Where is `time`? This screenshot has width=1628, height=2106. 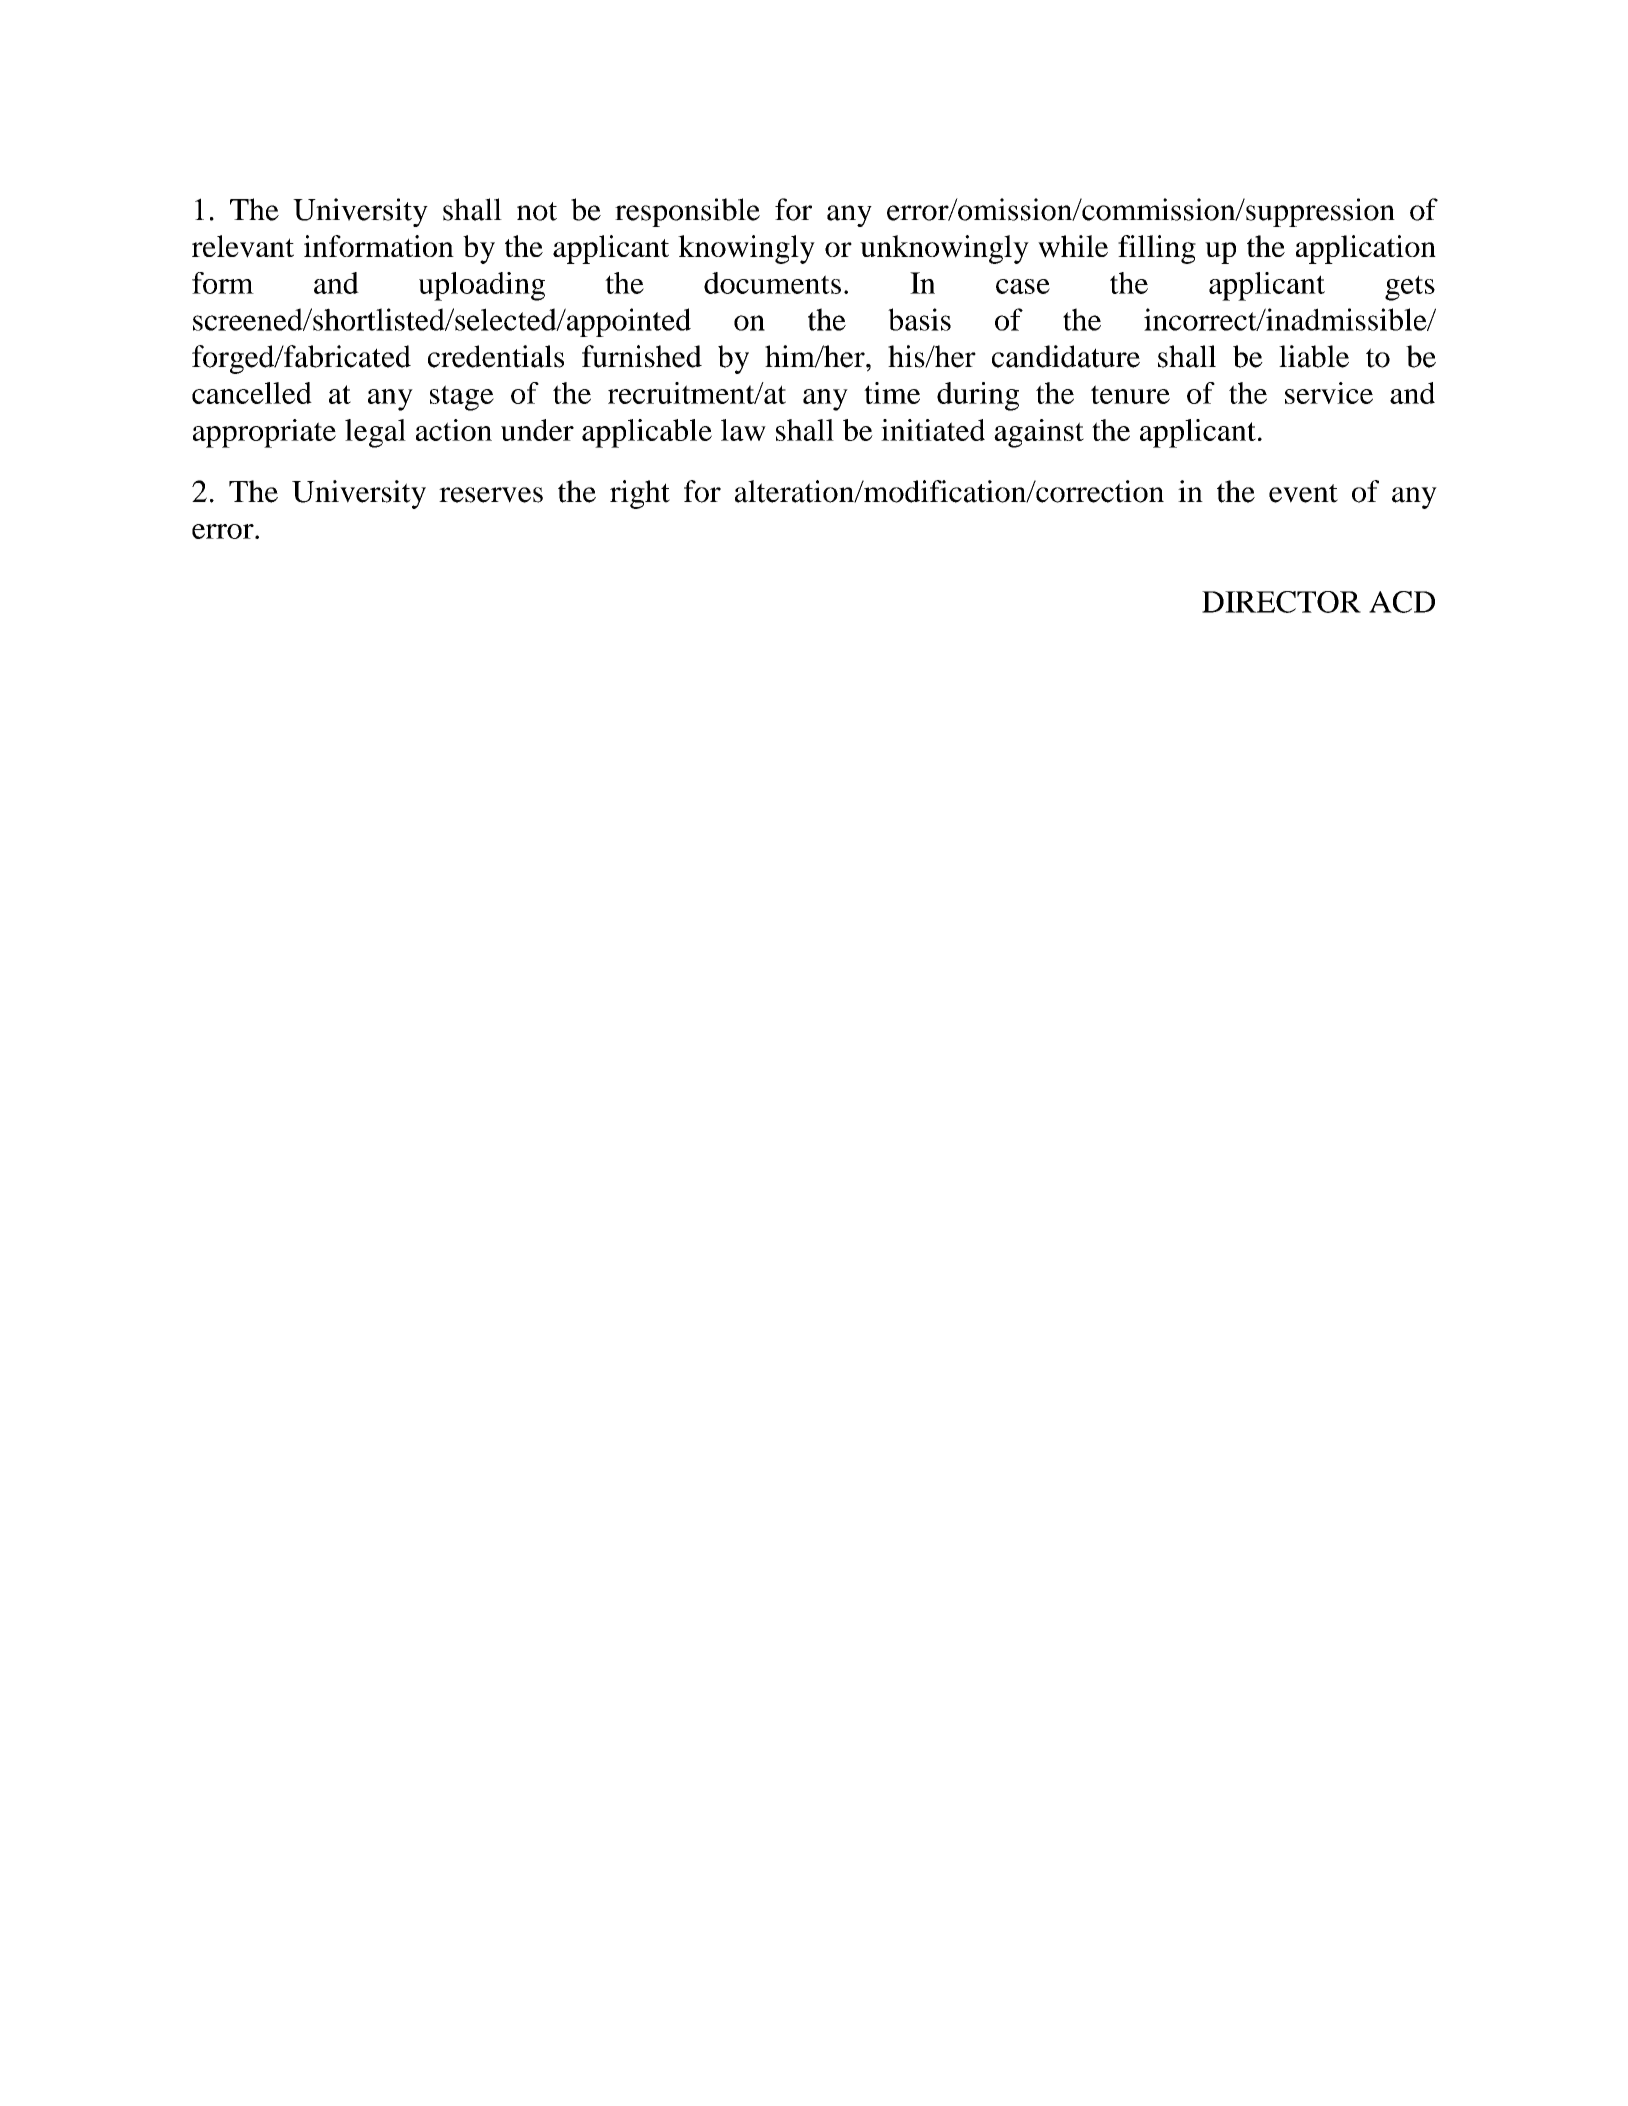
time is located at coordinates (892, 393).
